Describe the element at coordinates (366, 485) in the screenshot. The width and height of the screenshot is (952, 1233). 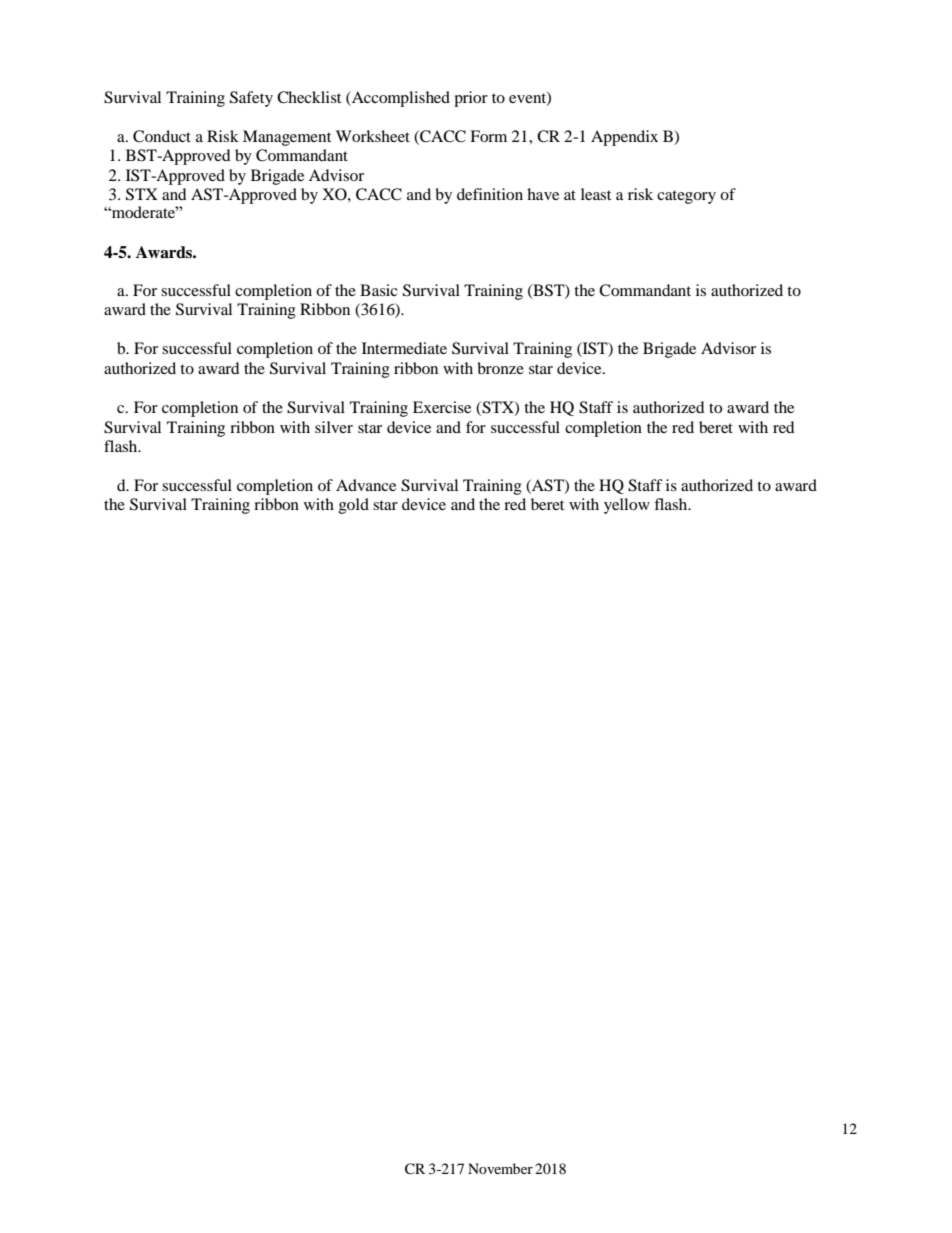
I see `Advance` at that location.
